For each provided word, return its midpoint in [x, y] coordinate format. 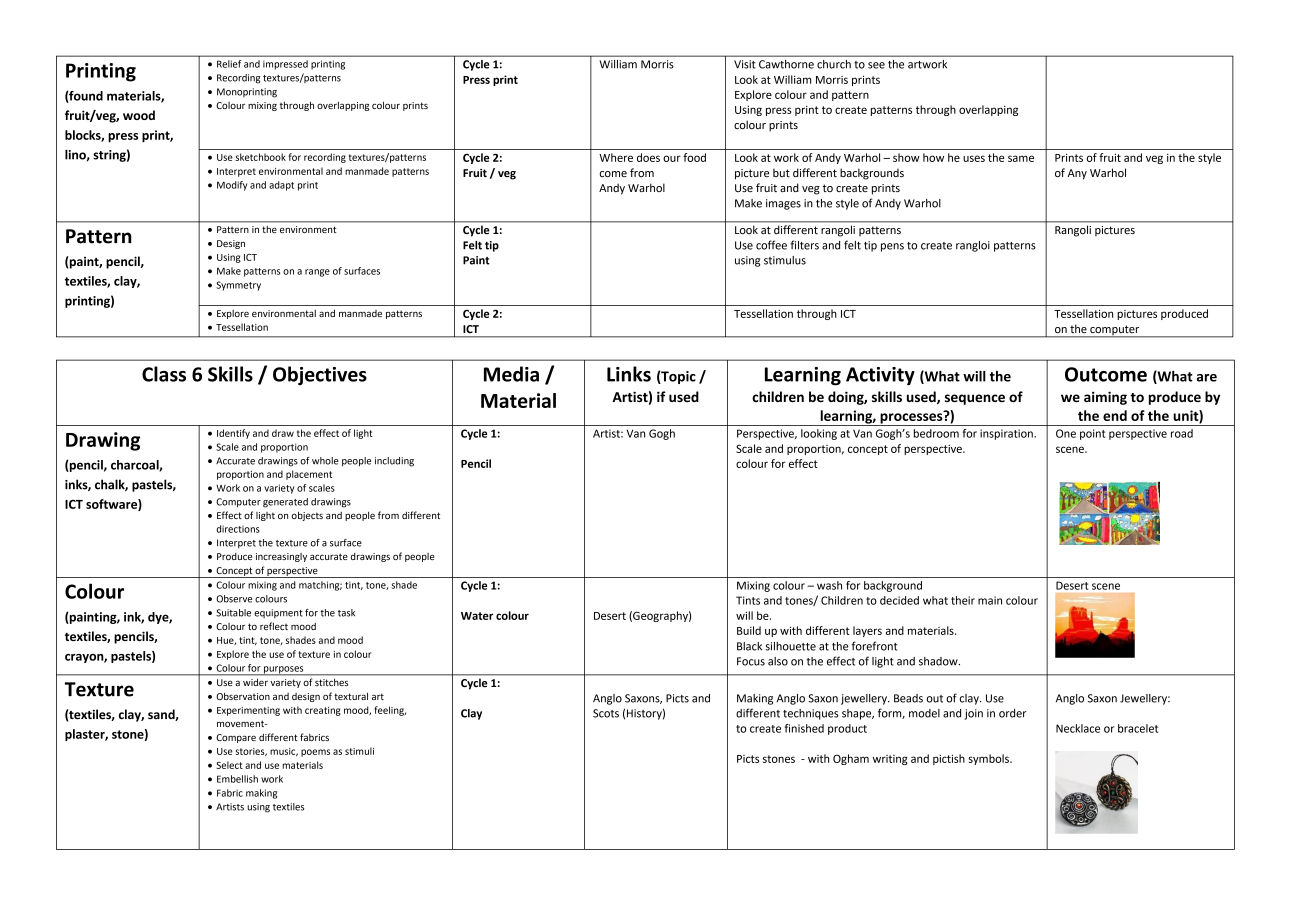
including [394, 462]
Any [1077, 174]
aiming [1105, 398]
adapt [281, 186]
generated [285, 503]
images [783, 204]
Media [511, 374]
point [1093, 434]
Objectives [320, 376]
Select [230, 765]
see [876, 65]
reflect [274, 626]
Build [749, 630]
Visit [745, 64]
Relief [229, 64]
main [990, 600]
